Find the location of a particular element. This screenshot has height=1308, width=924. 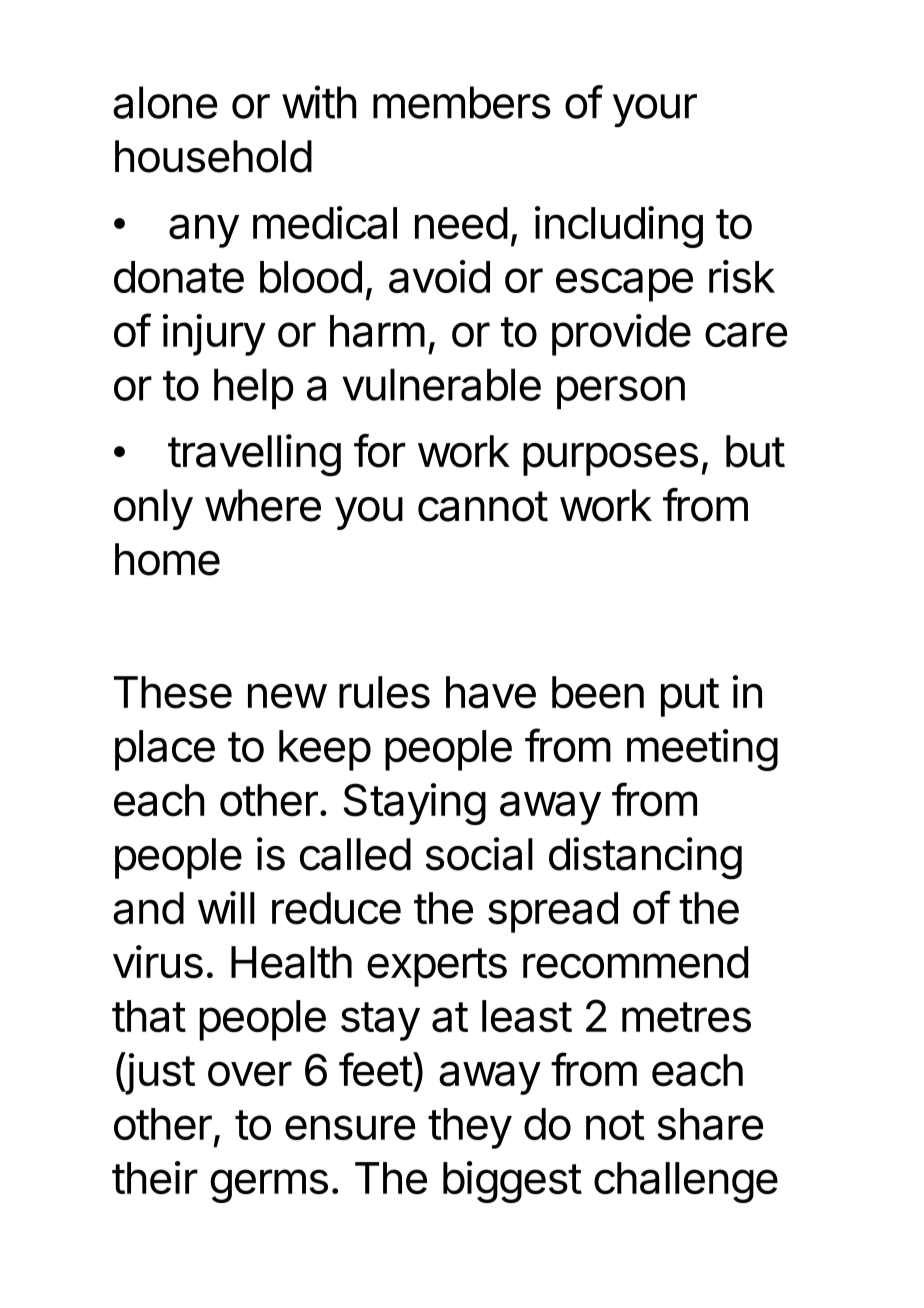

home is located at coordinates (167, 559).
